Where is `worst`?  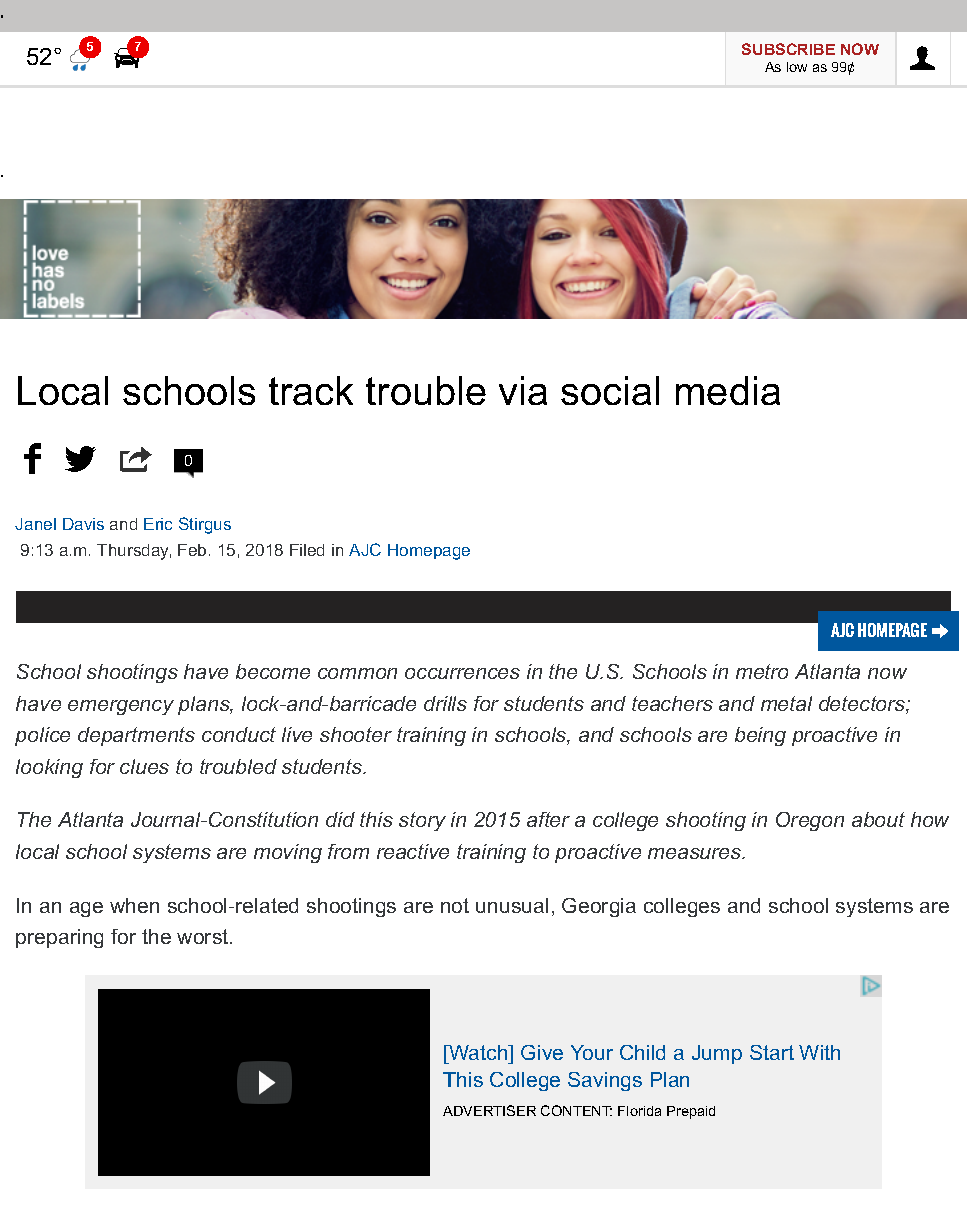 worst is located at coordinates (204, 936).
